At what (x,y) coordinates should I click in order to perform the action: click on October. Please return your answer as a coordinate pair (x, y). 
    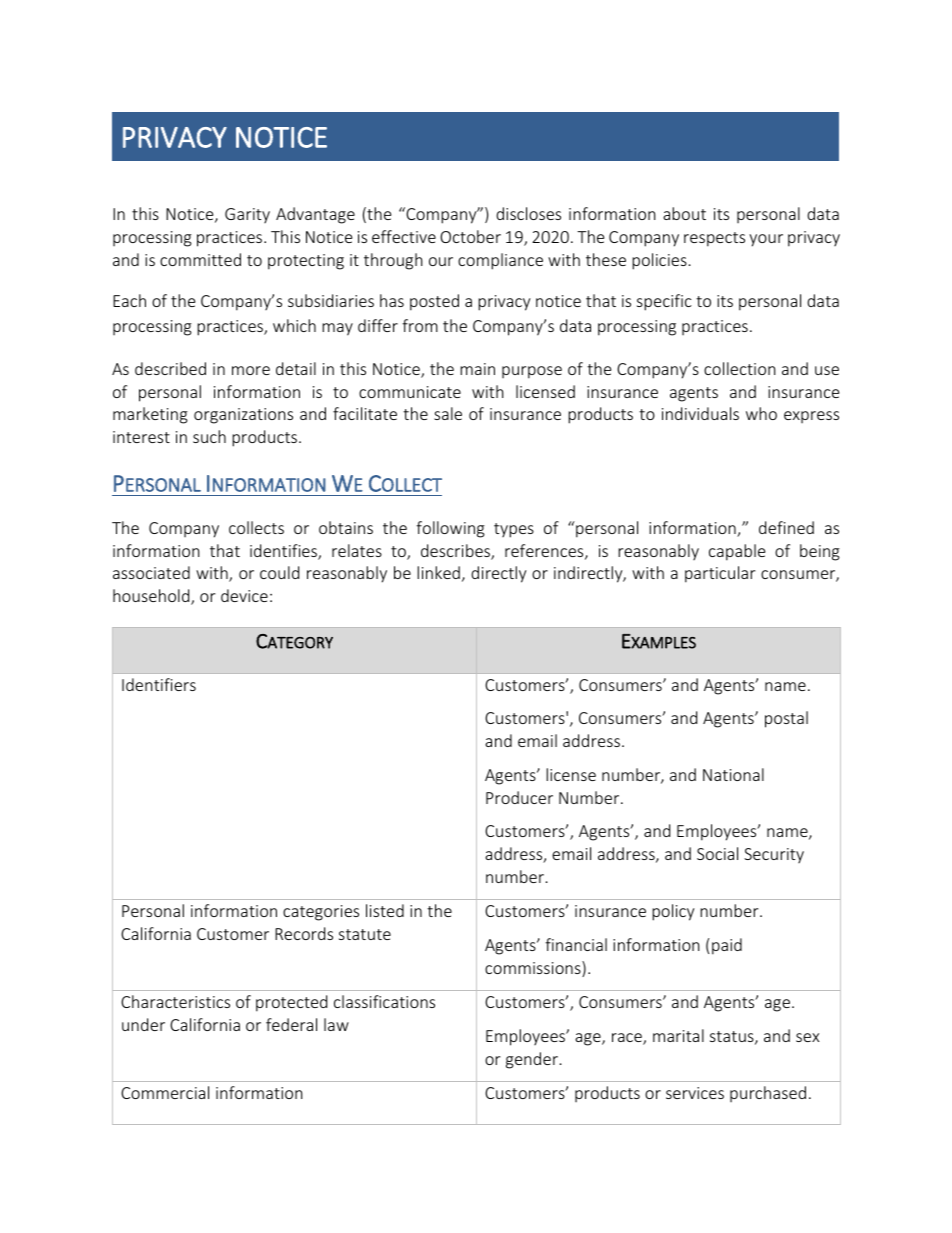
    Looking at the image, I should click on (470, 236).
